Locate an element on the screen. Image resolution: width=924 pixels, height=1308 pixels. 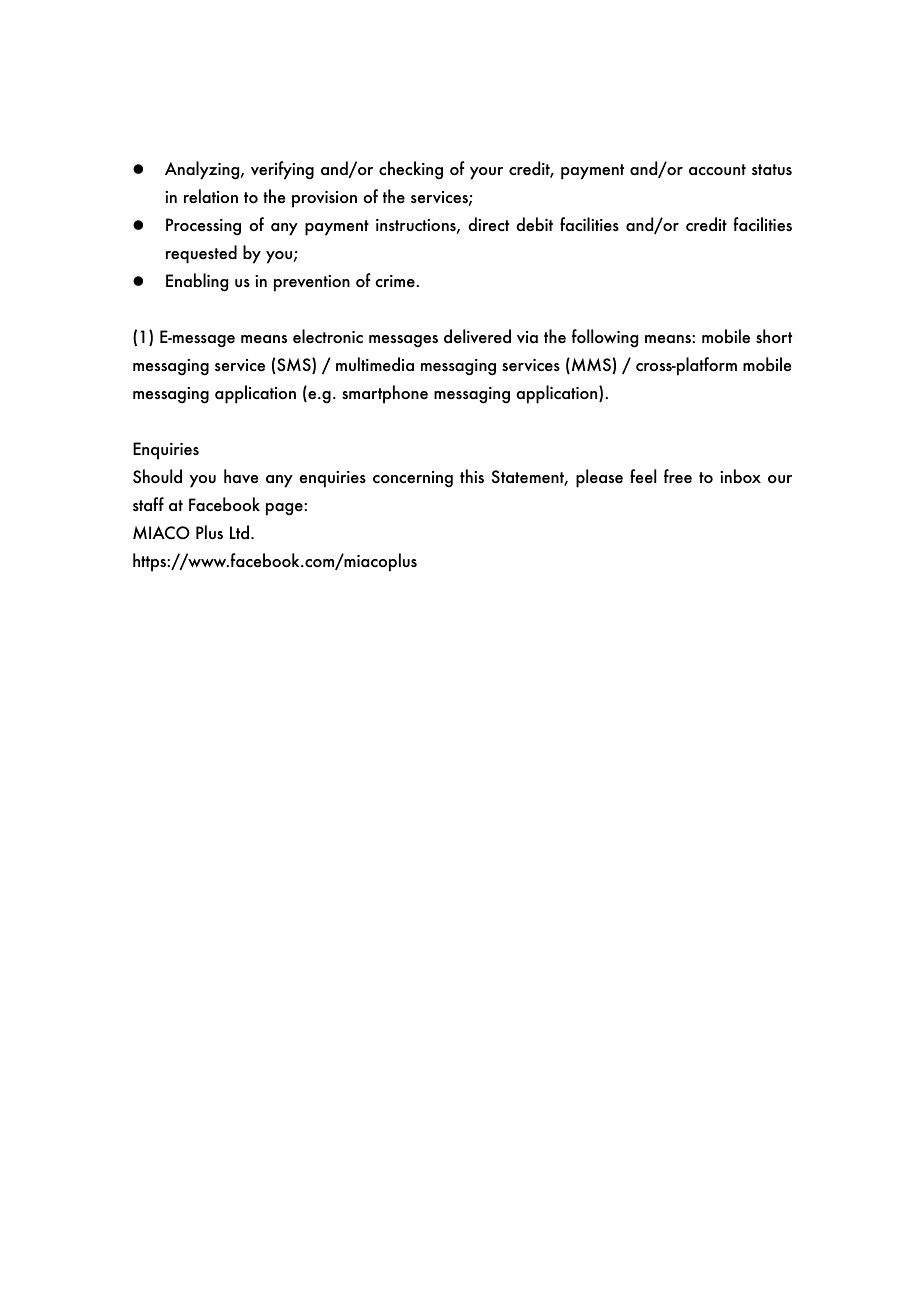
MMS is located at coordinates (591, 366).
